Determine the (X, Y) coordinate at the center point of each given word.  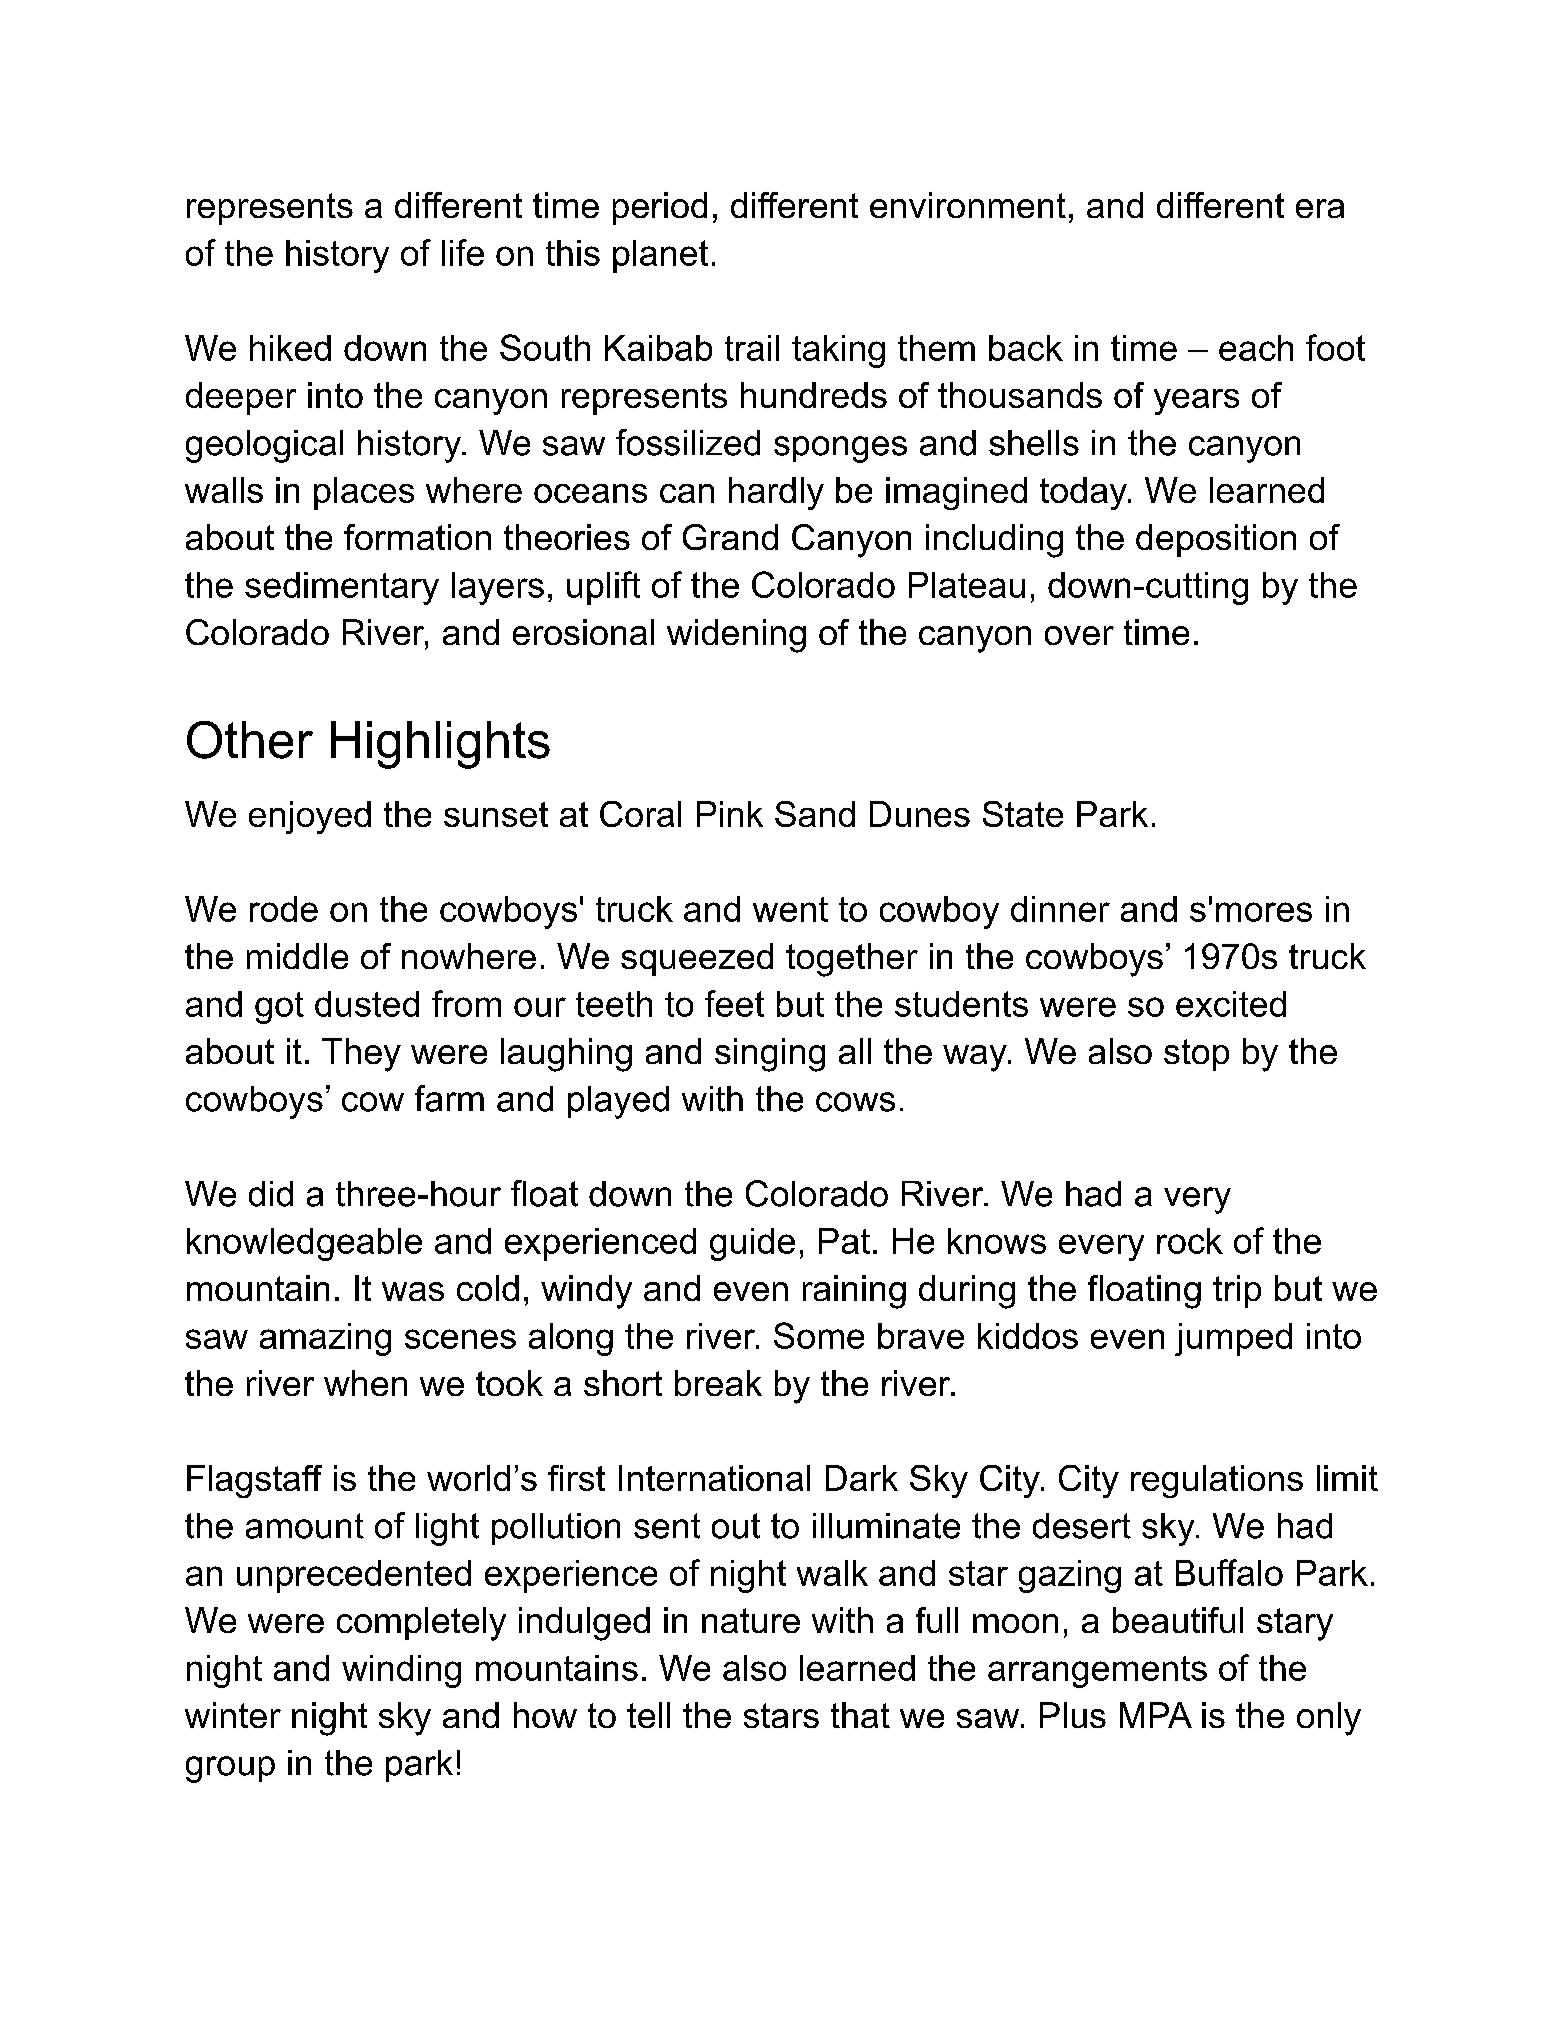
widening (736, 636)
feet (734, 1003)
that (860, 1715)
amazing (325, 1339)
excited (1231, 1004)
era (1320, 208)
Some (819, 1335)
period (660, 208)
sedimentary (342, 588)
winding (401, 1671)
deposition (1216, 540)
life (463, 252)
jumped (1233, 1339)
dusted (367, 1004)
